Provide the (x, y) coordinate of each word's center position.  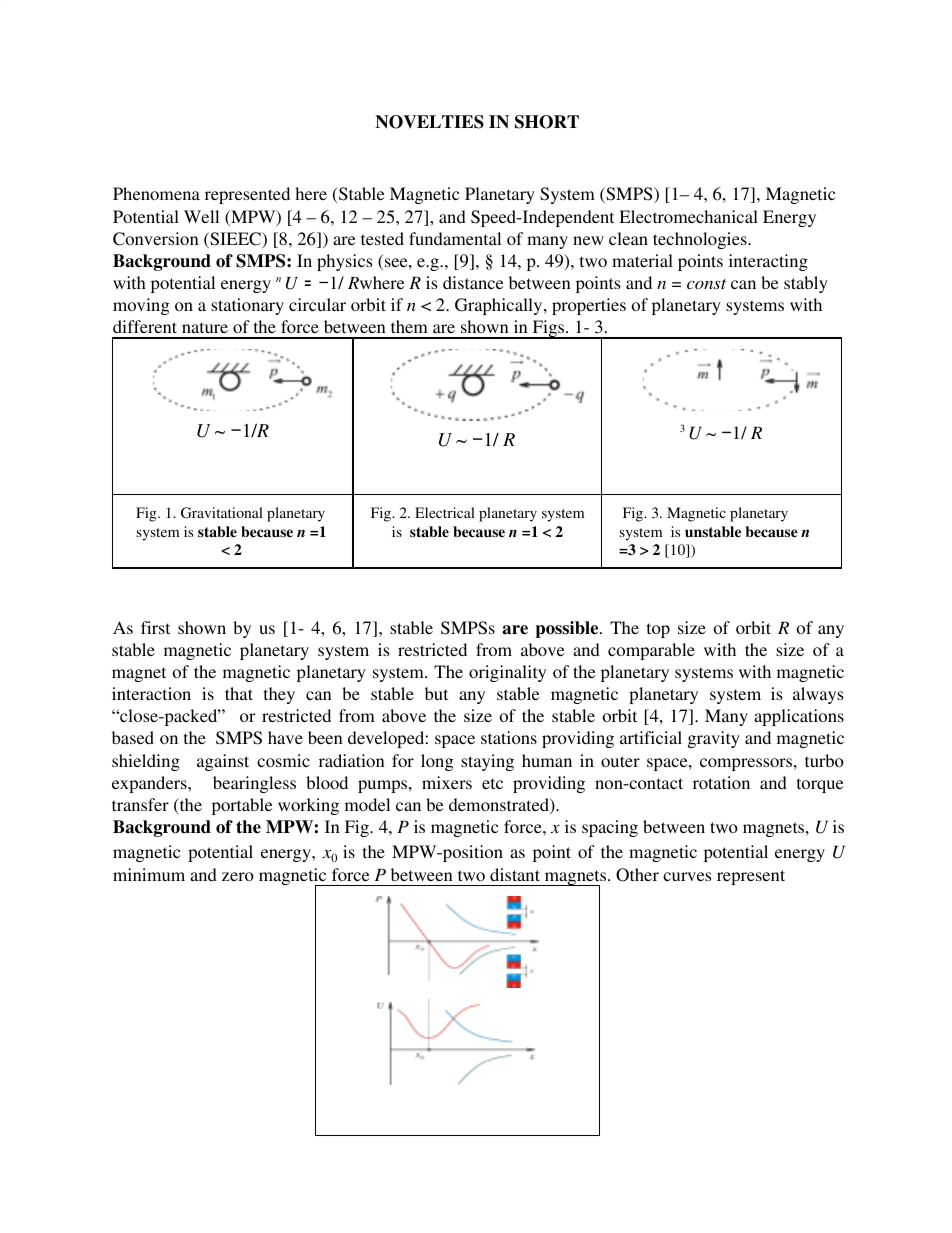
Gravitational (222, 513)
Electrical (445, 512)
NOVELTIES (429, 122)
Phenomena (156, 193)
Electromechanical (688, 216)
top (658, 630)
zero (238, 876)
